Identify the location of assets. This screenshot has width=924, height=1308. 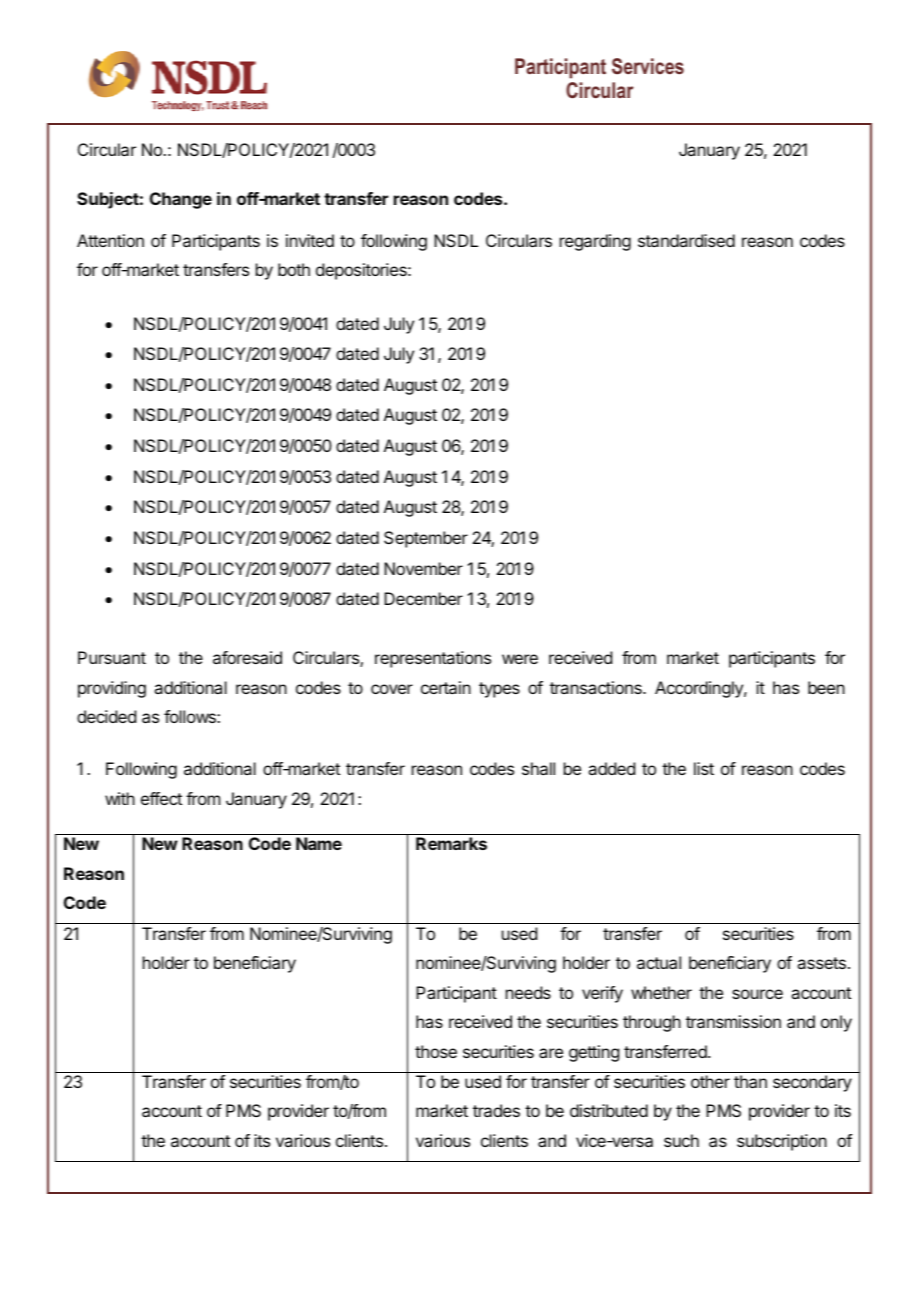
(821, 963).
